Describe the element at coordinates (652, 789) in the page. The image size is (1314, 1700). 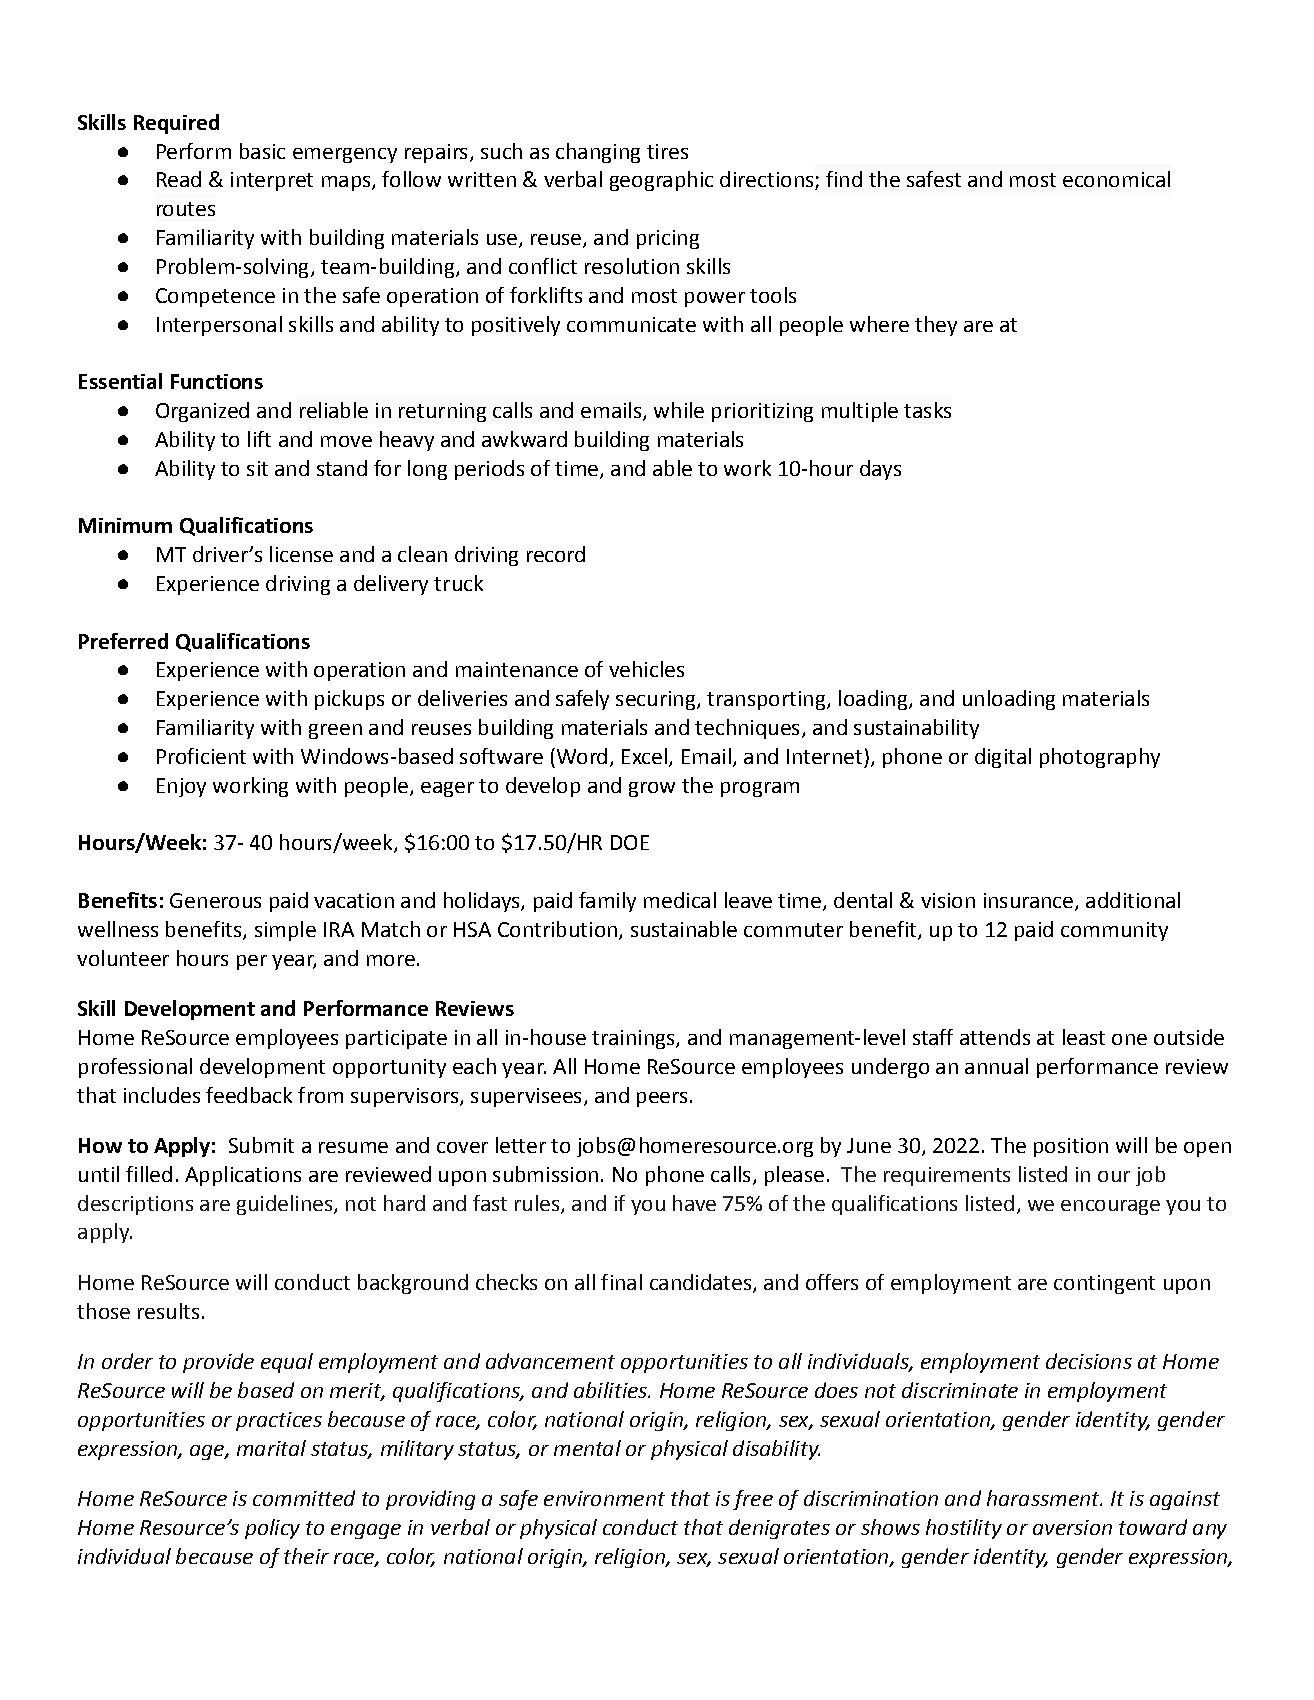
I see `grow` at that location.
